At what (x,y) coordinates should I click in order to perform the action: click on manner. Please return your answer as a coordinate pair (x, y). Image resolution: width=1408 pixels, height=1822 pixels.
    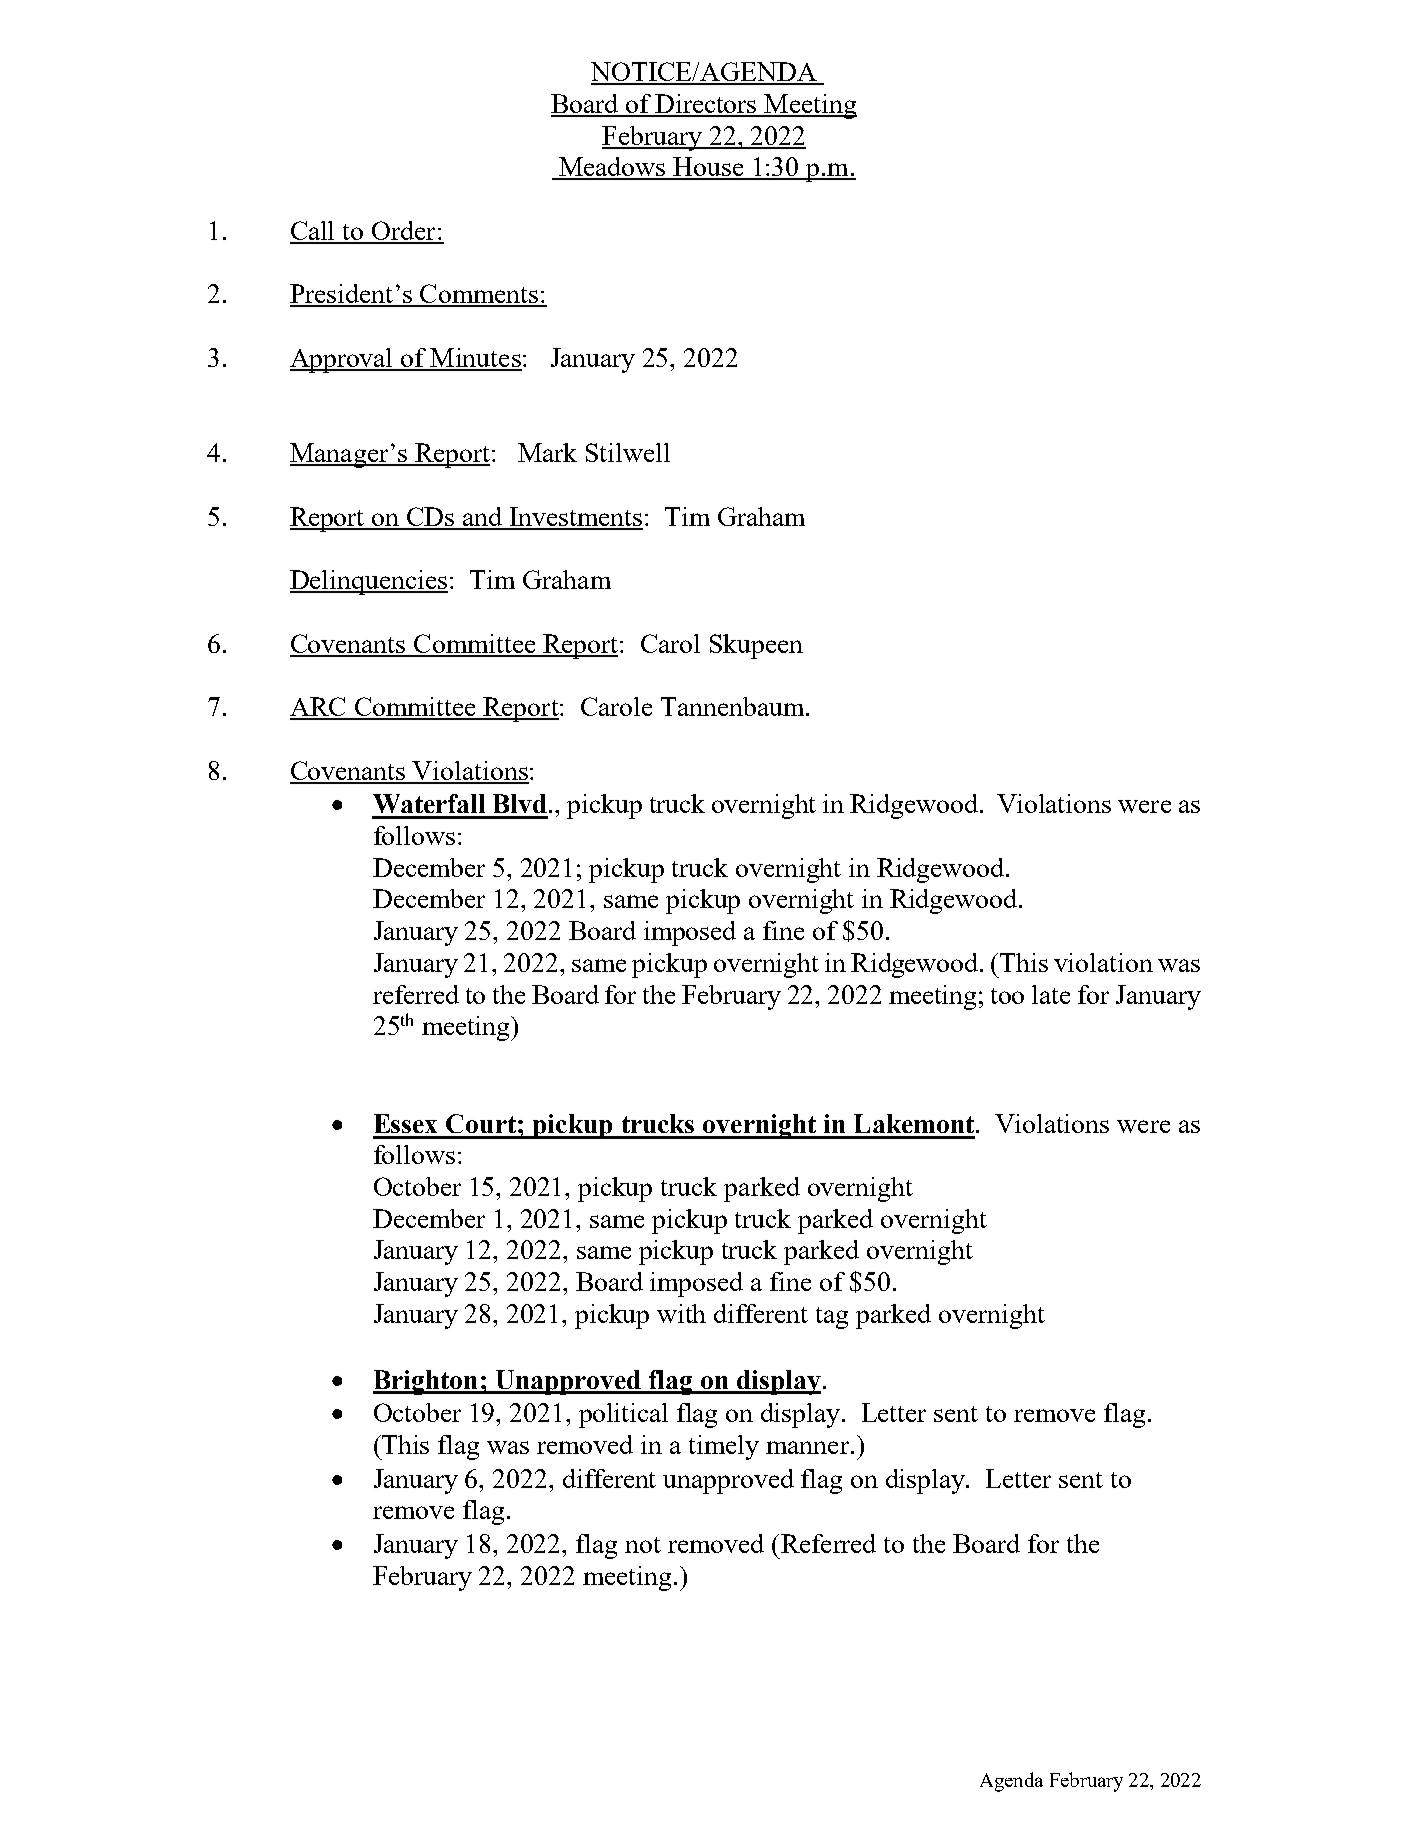
    Looking at the image, I should click on (807, 1447).
